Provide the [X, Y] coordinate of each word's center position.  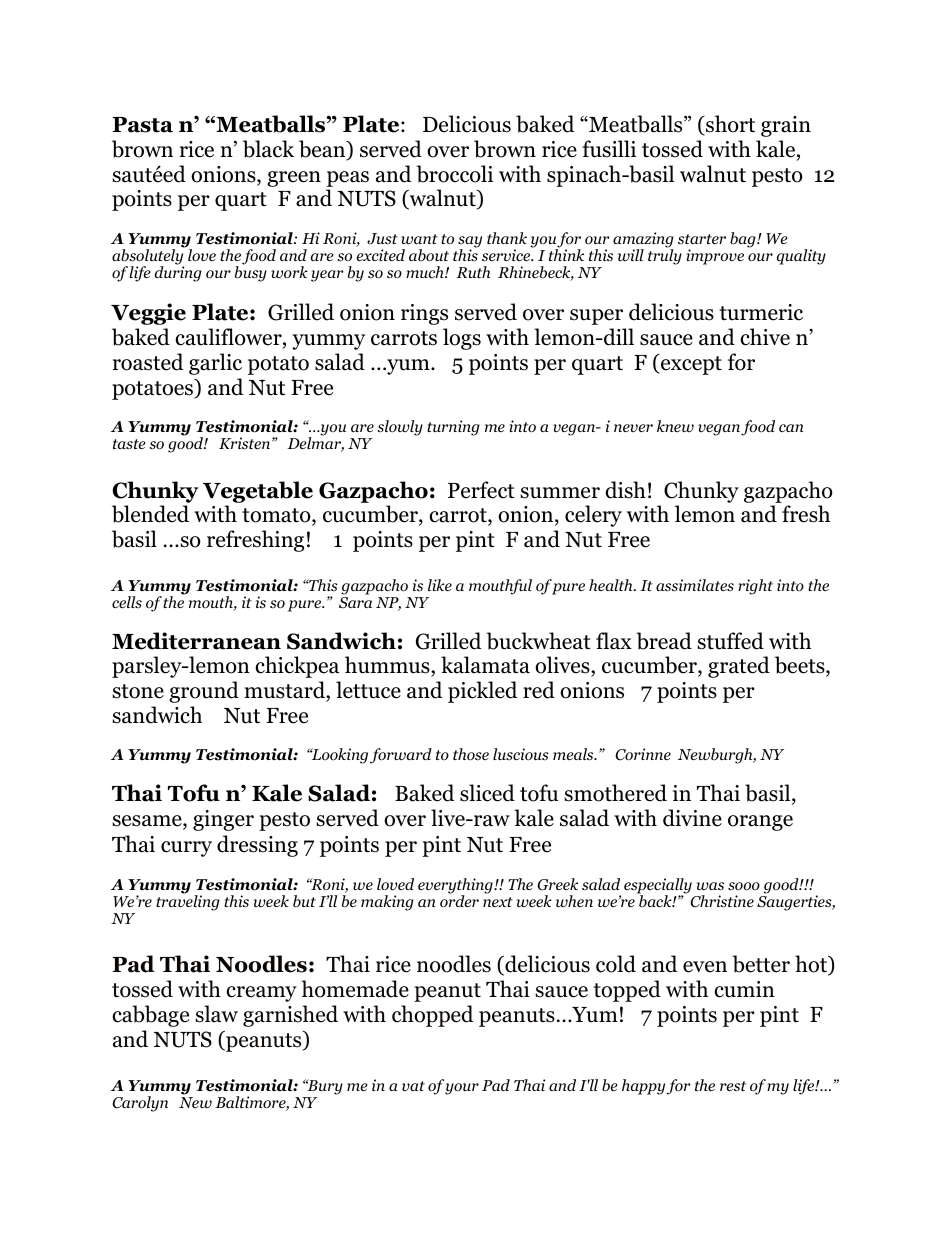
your [462, 1089]
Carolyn [140, 1104]
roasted [148, 362]
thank [507, 238]
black [268, 149]
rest [733, 1086]
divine [692, 818]
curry [186, 849]
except [690, 364]
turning [453, 428]
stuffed [730, 641]
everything [456, 887]
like [440, 585]
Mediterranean [196, 641]
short [729, 125]
